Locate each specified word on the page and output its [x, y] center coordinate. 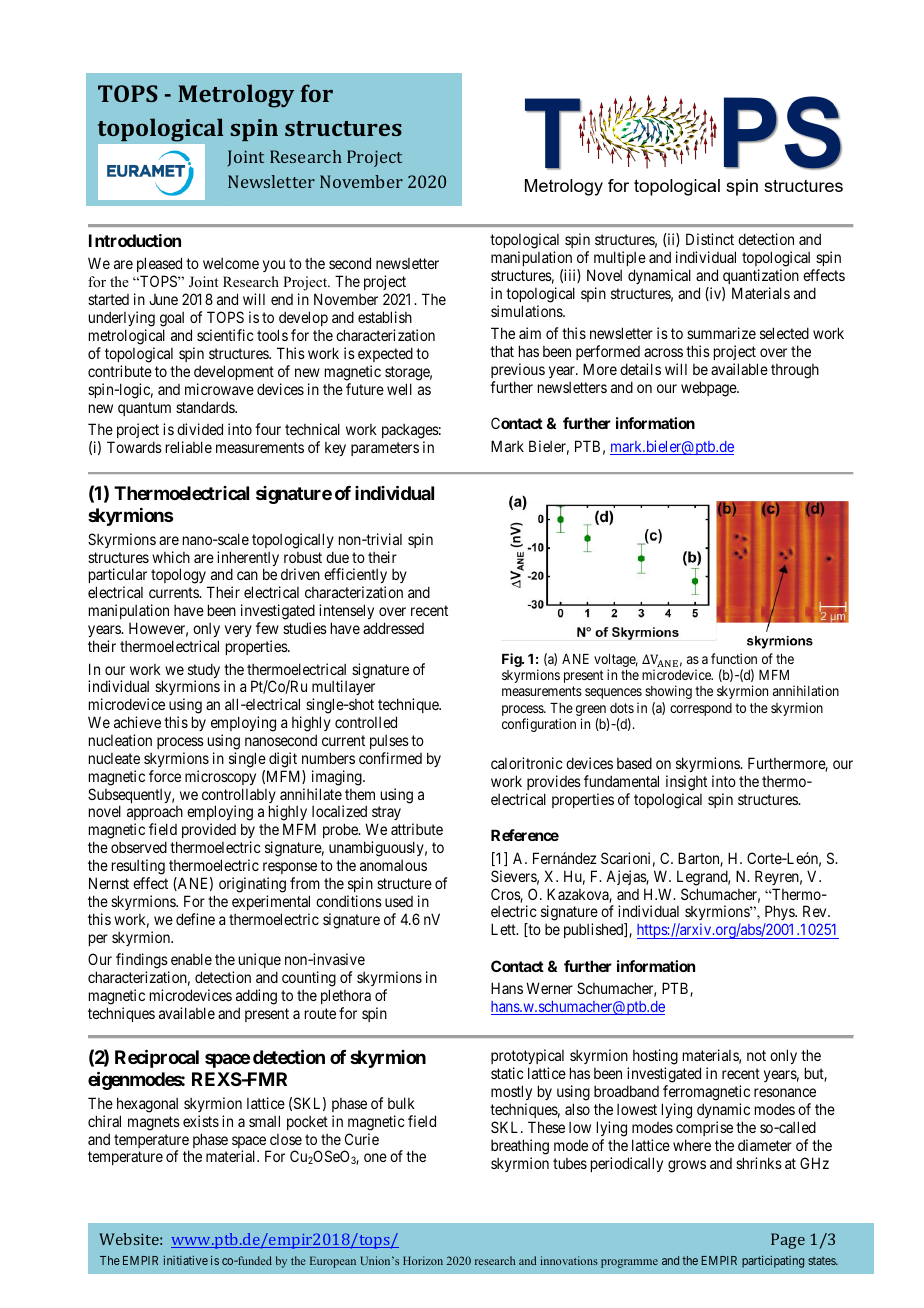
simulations [527, 311]
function [734, 658]
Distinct [710, 239]
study [204, 672]
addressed [393, 628]
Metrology [236, 96]
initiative [186, 1260]
